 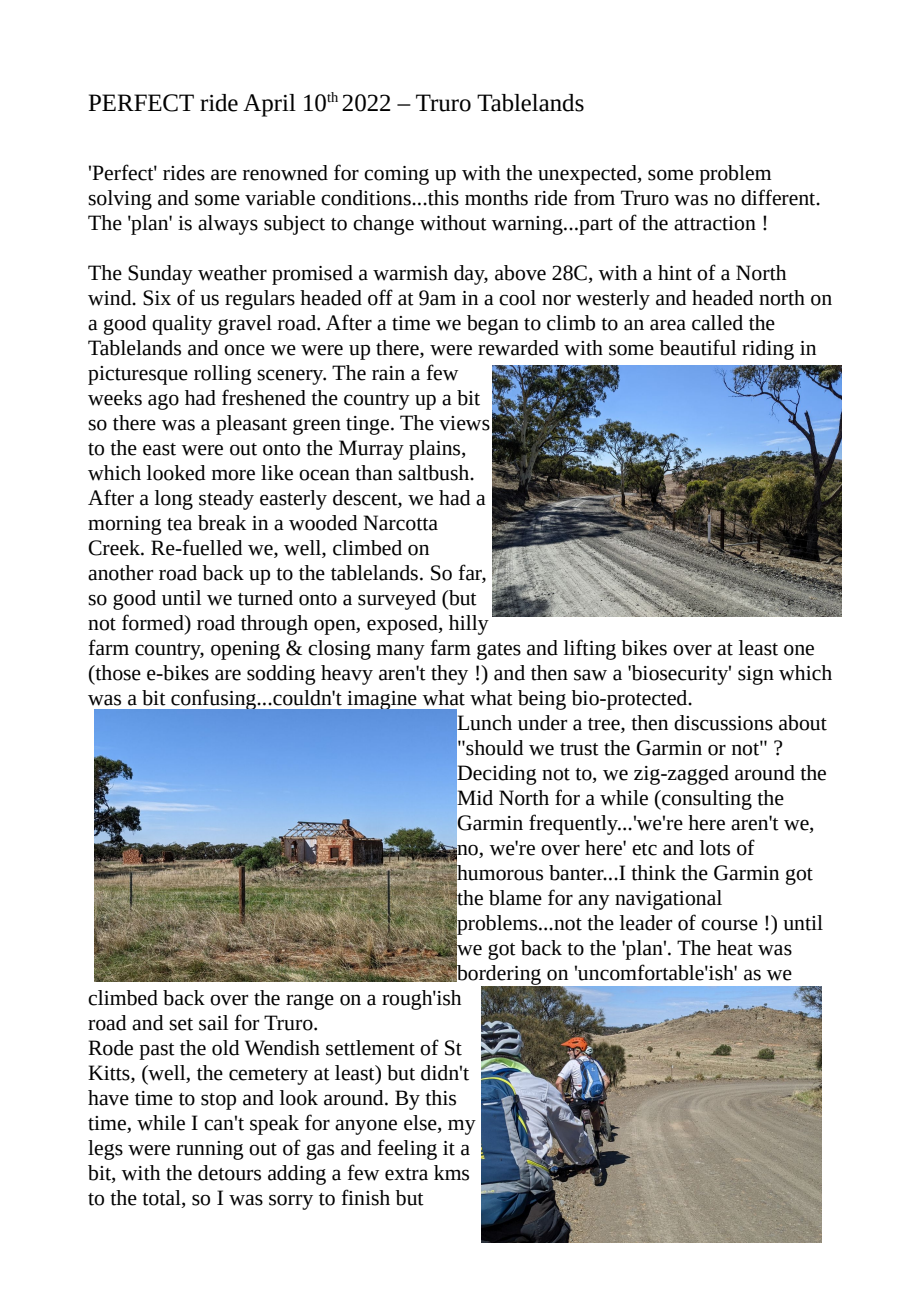 I want to click on running, so click(x=210, y=1150).
